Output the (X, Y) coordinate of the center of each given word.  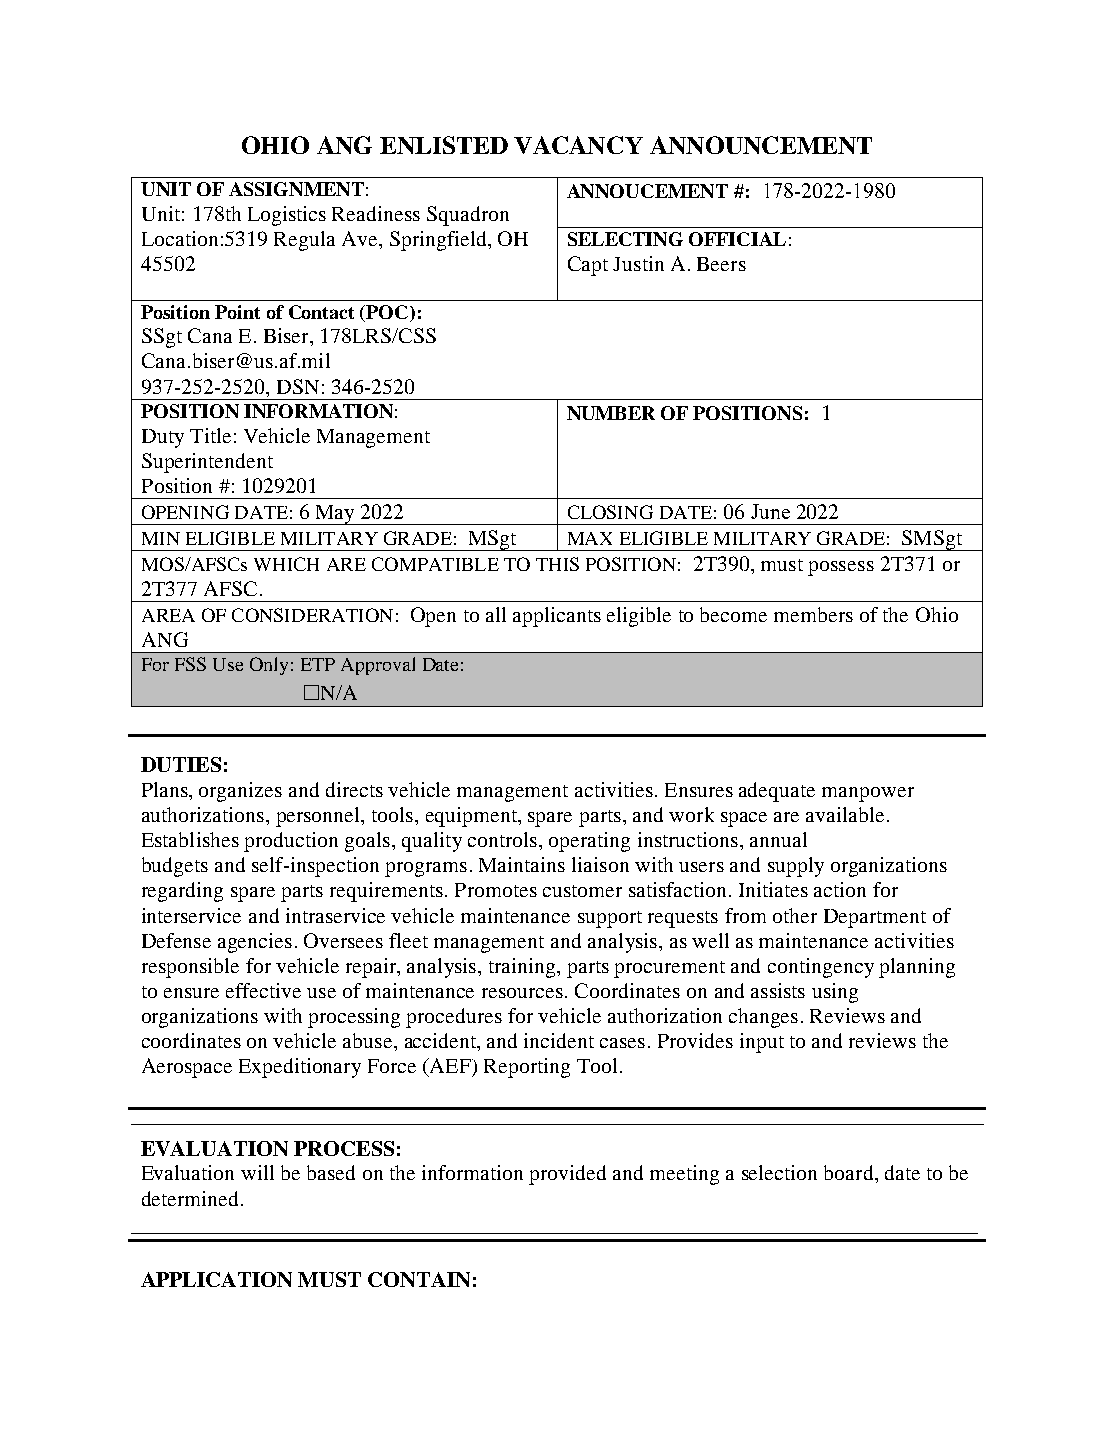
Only (269, 666)
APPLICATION (216, 1279)
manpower (868, 794)
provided (567, 1175)
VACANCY (578, 145)
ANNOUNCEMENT (761, 145)
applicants (557, 617)
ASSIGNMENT (296, 189)
